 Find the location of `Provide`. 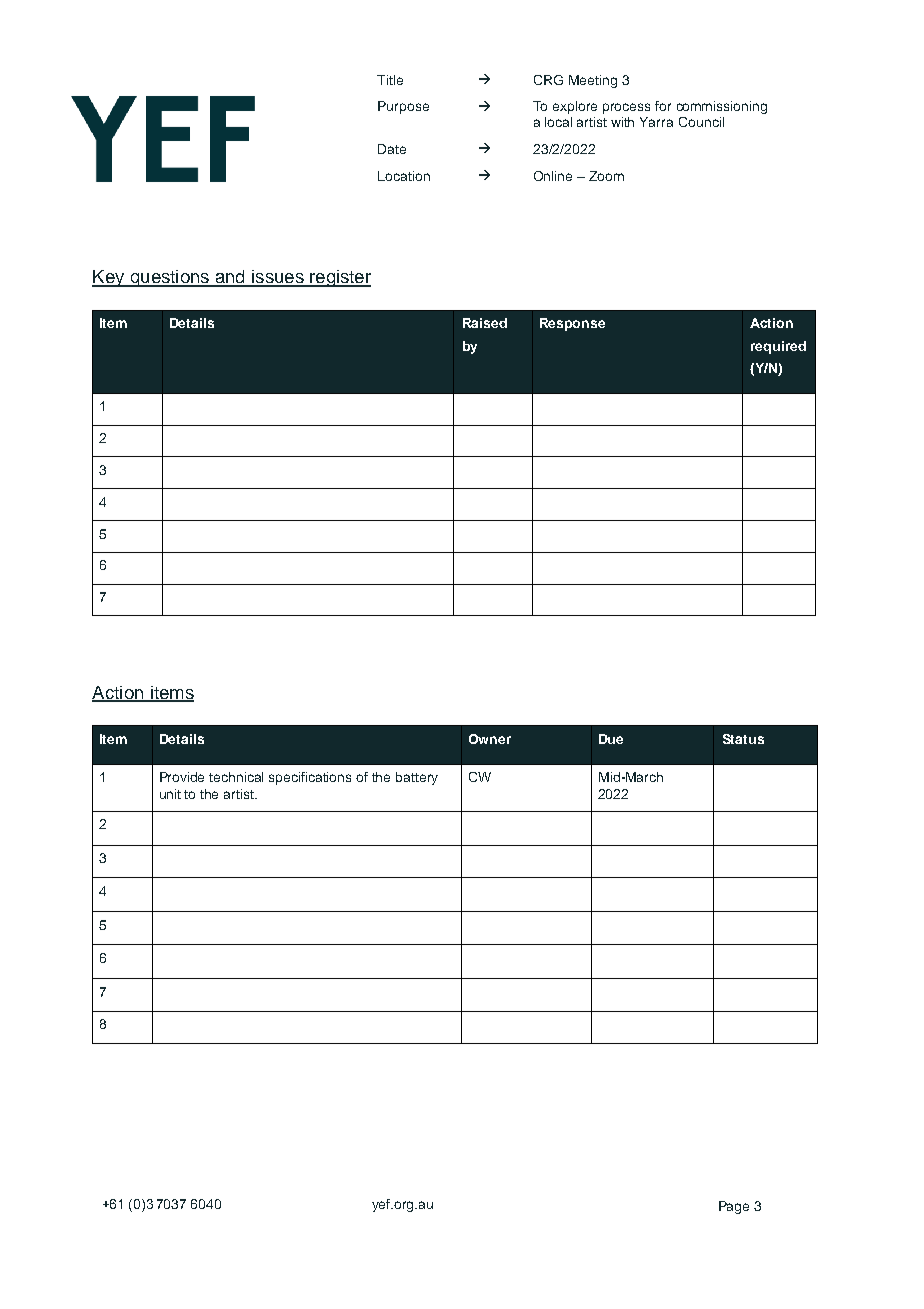

Provide is located at coordinates (182, 777).
